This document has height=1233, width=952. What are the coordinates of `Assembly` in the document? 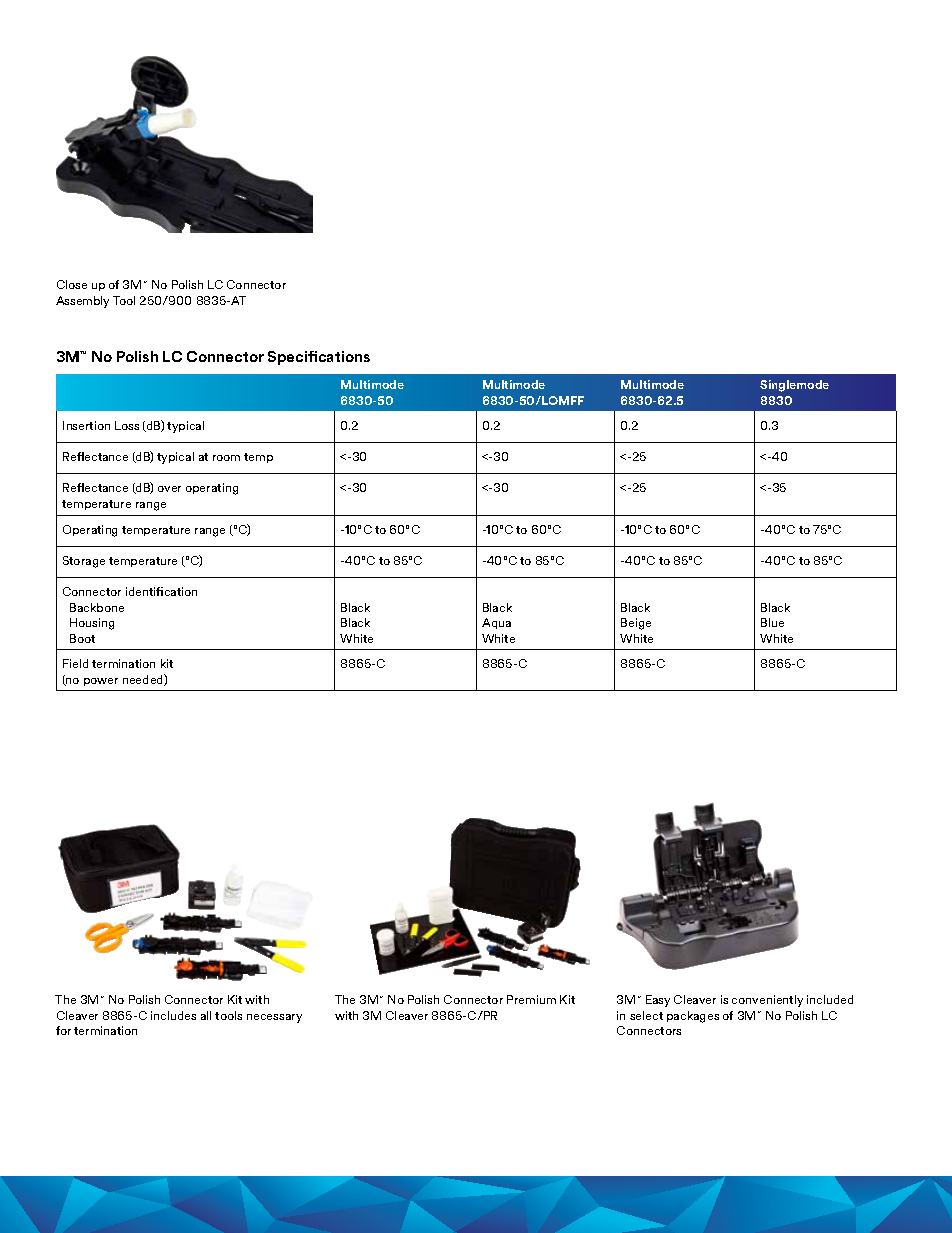 It's located at (82, 302).
